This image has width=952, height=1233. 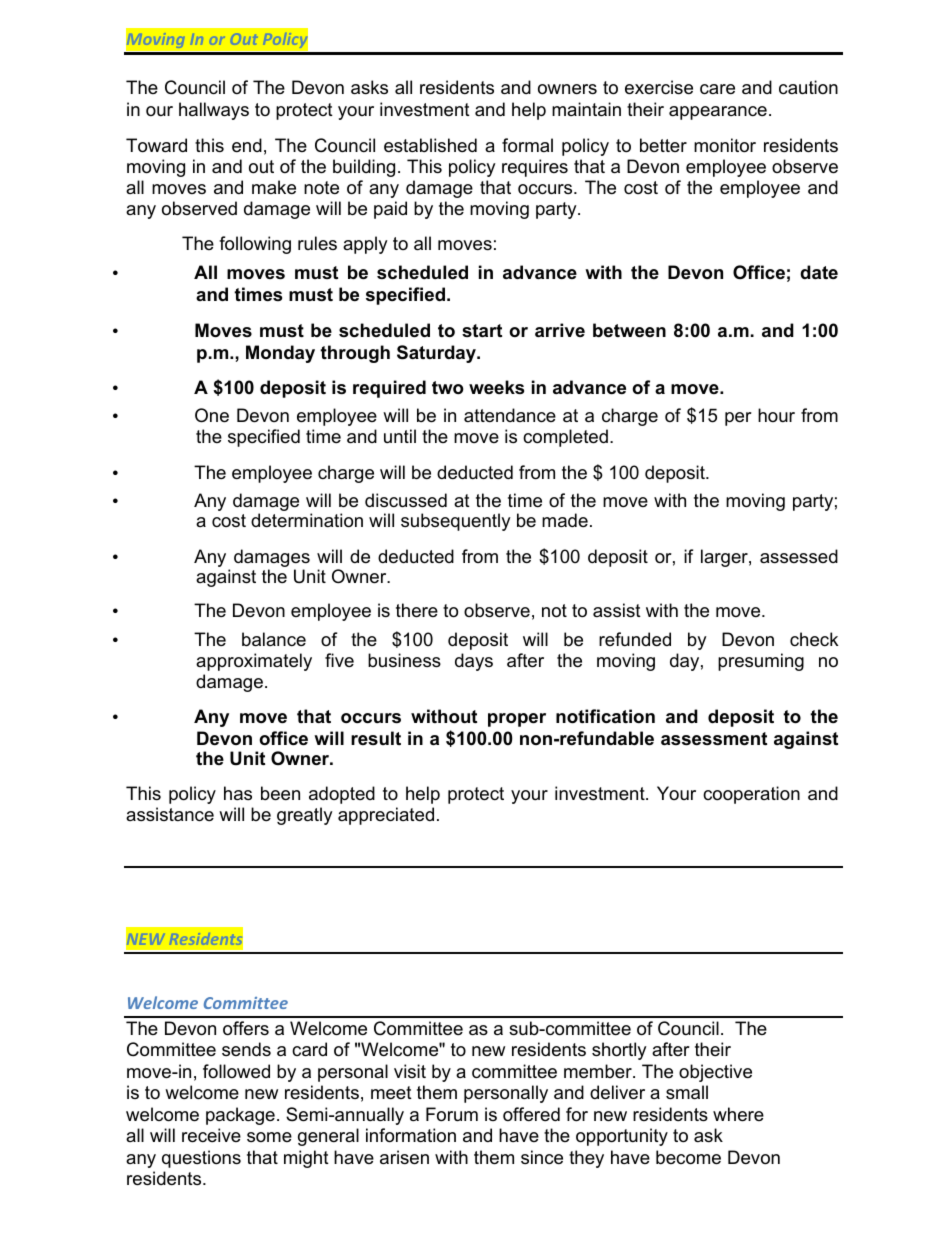 I want to click on weeks, so click(x=496, y=387).
